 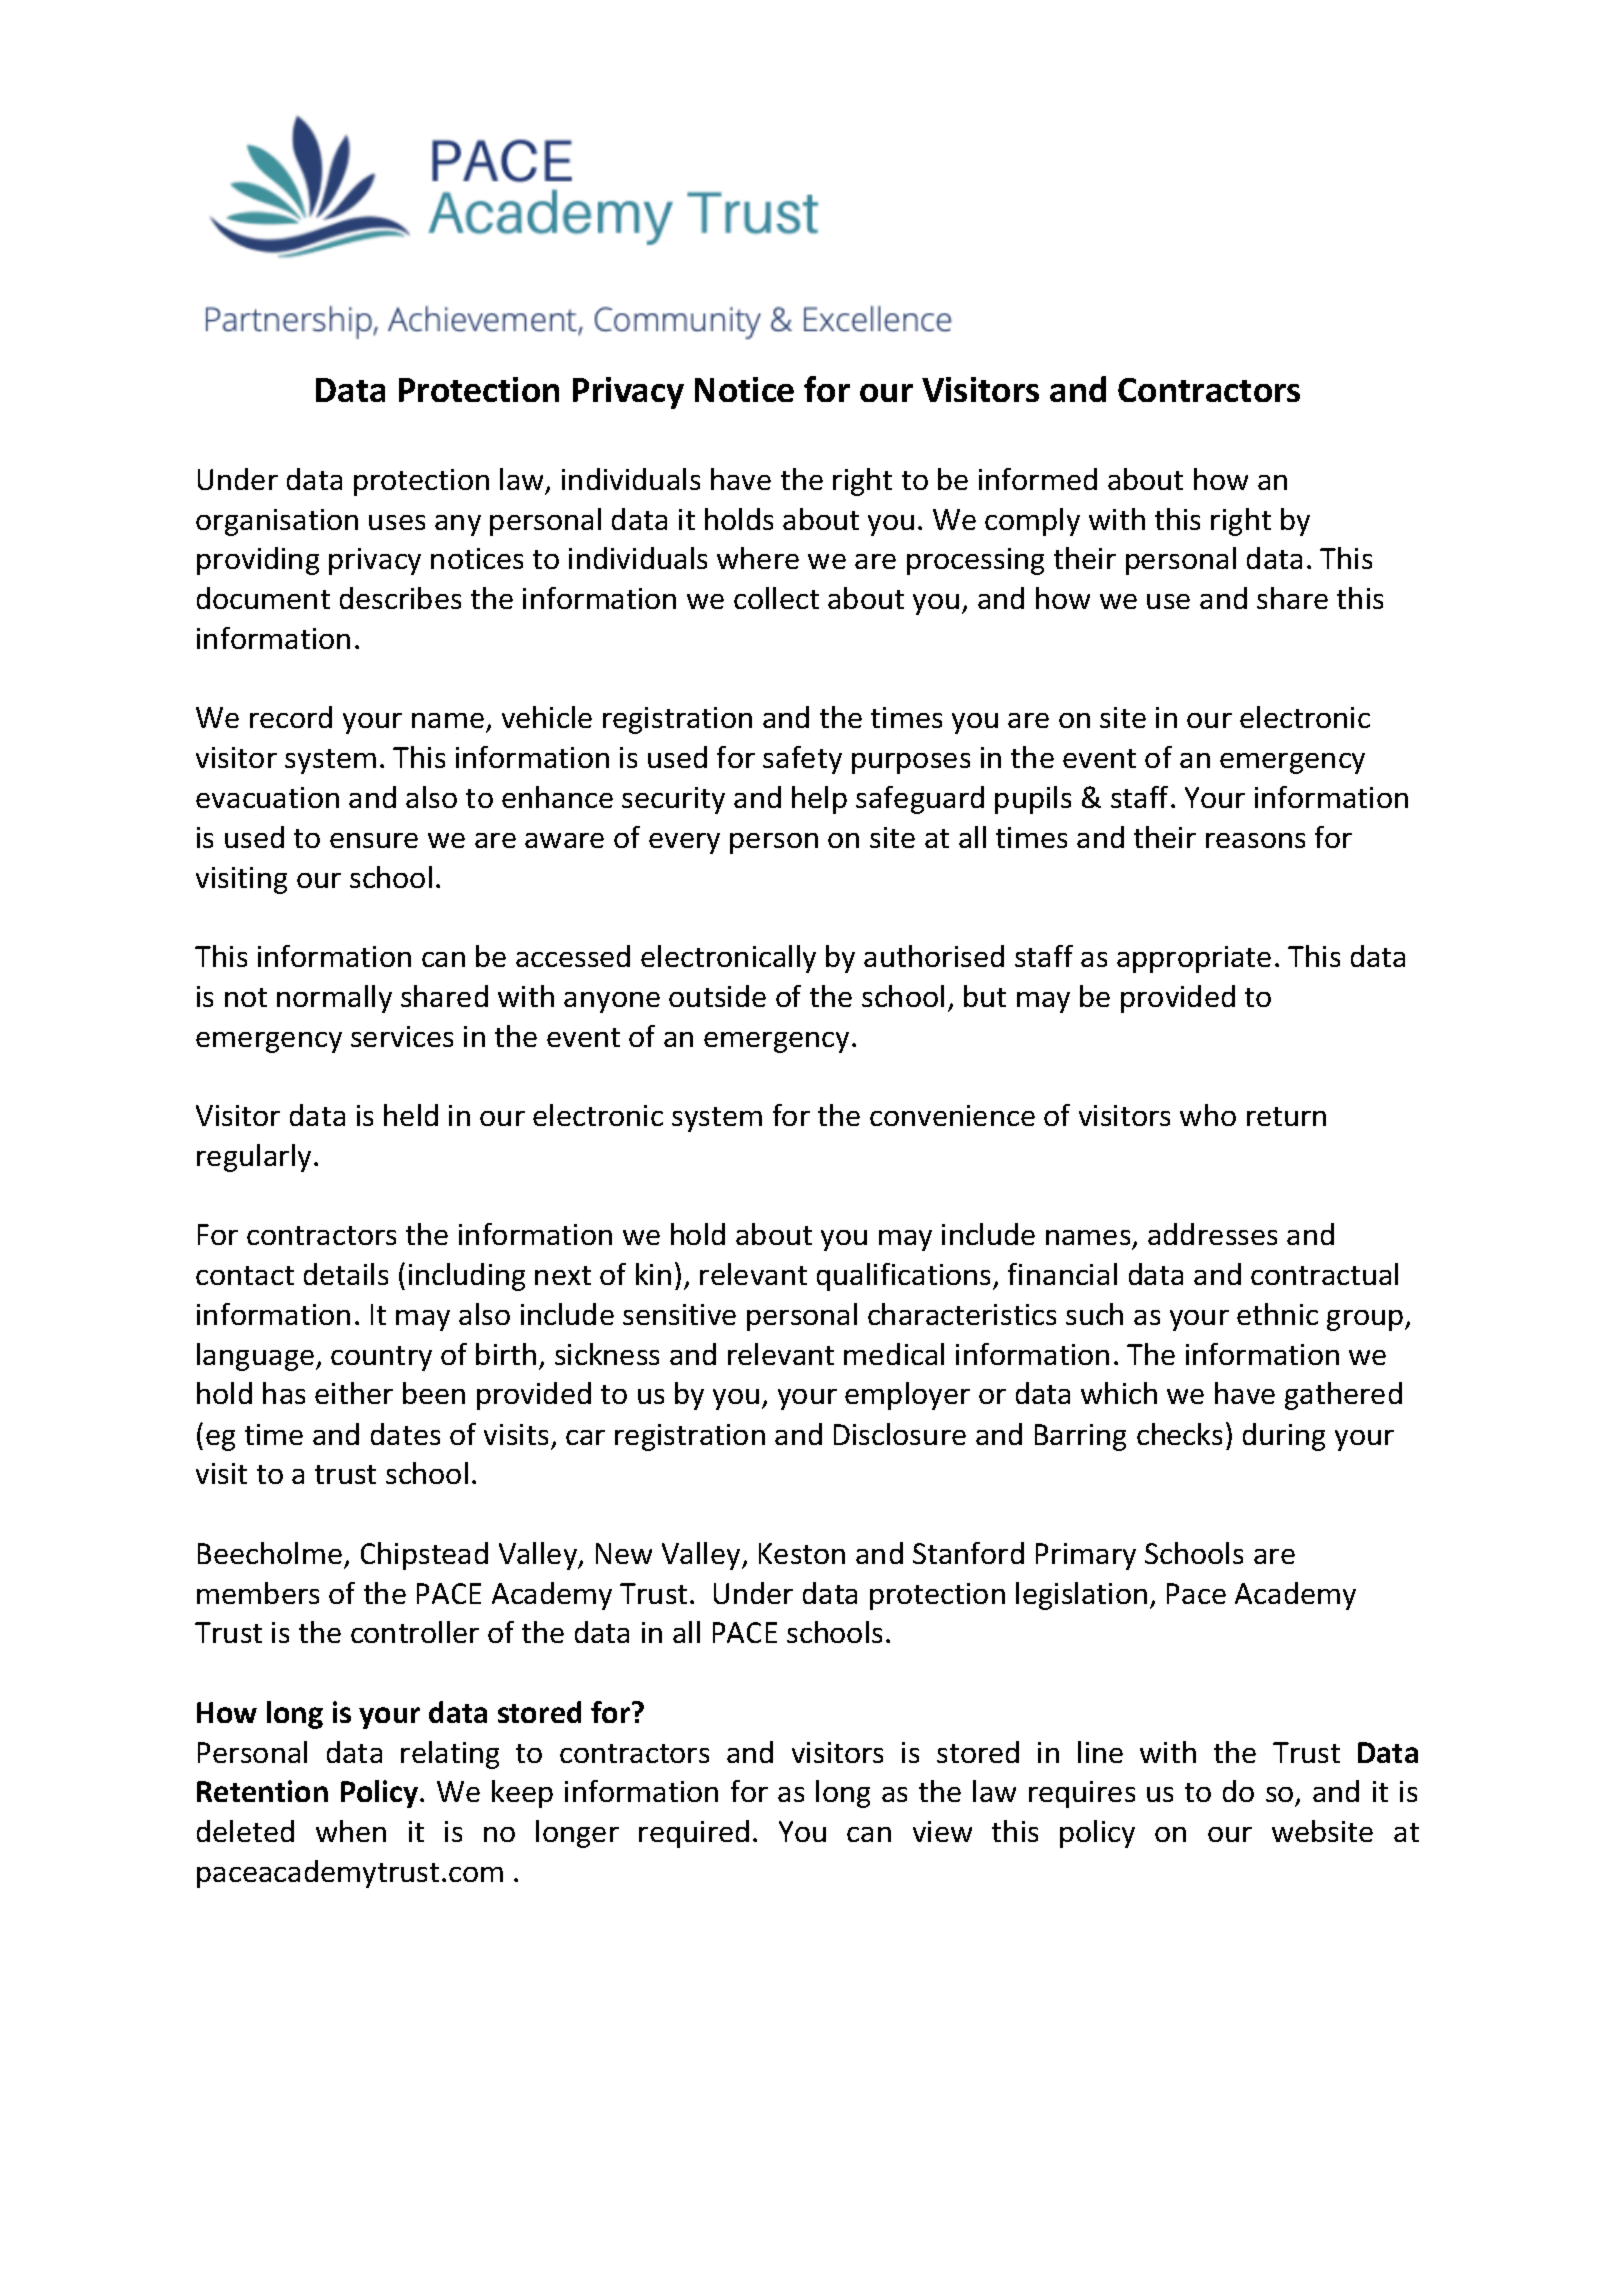 What do you see at coordinates (694, 1834) in the image?
I see `required` at bounding box center [694, 1834].
